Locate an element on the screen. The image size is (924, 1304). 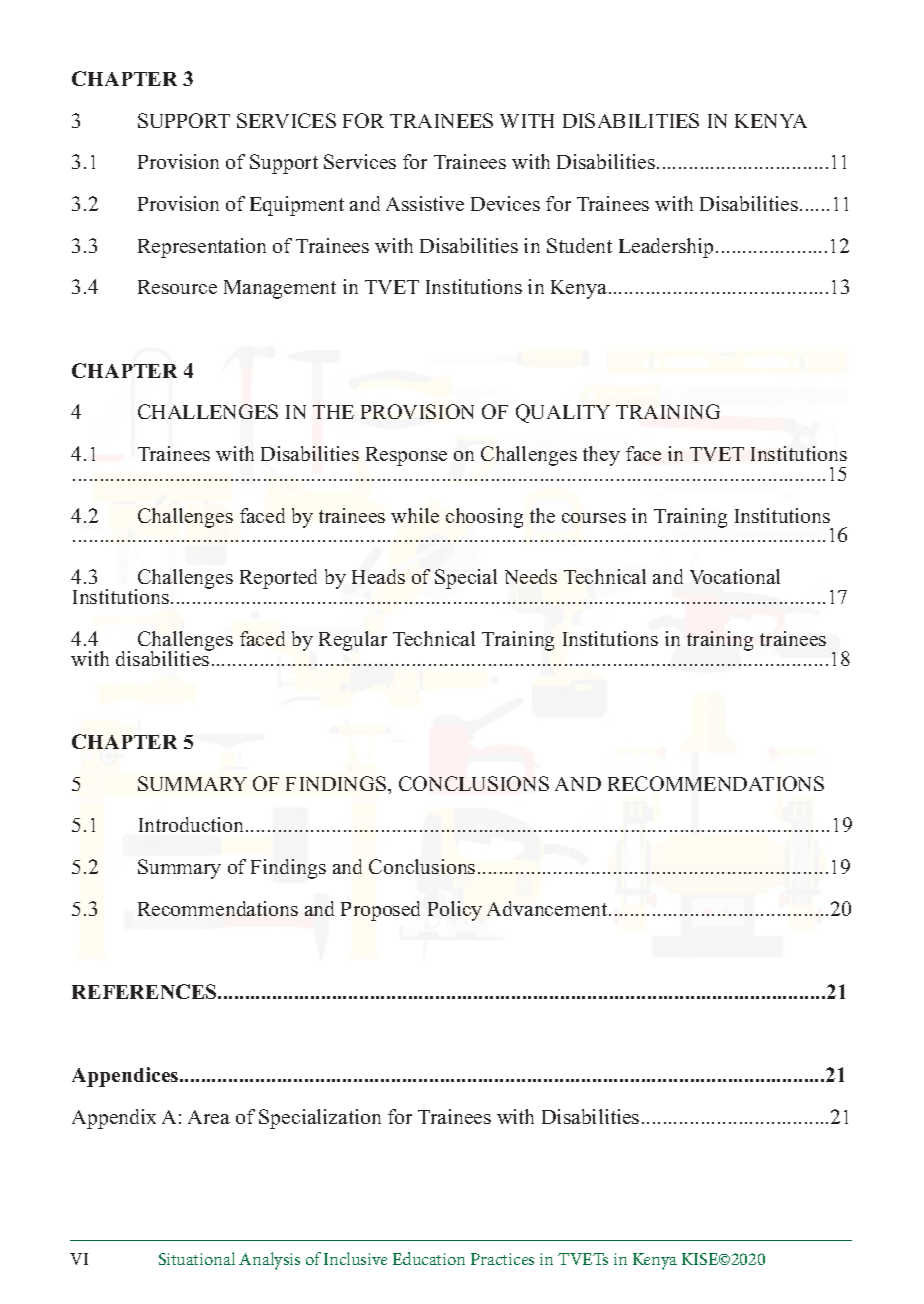
Regular is located at coordinates (353, 641).
